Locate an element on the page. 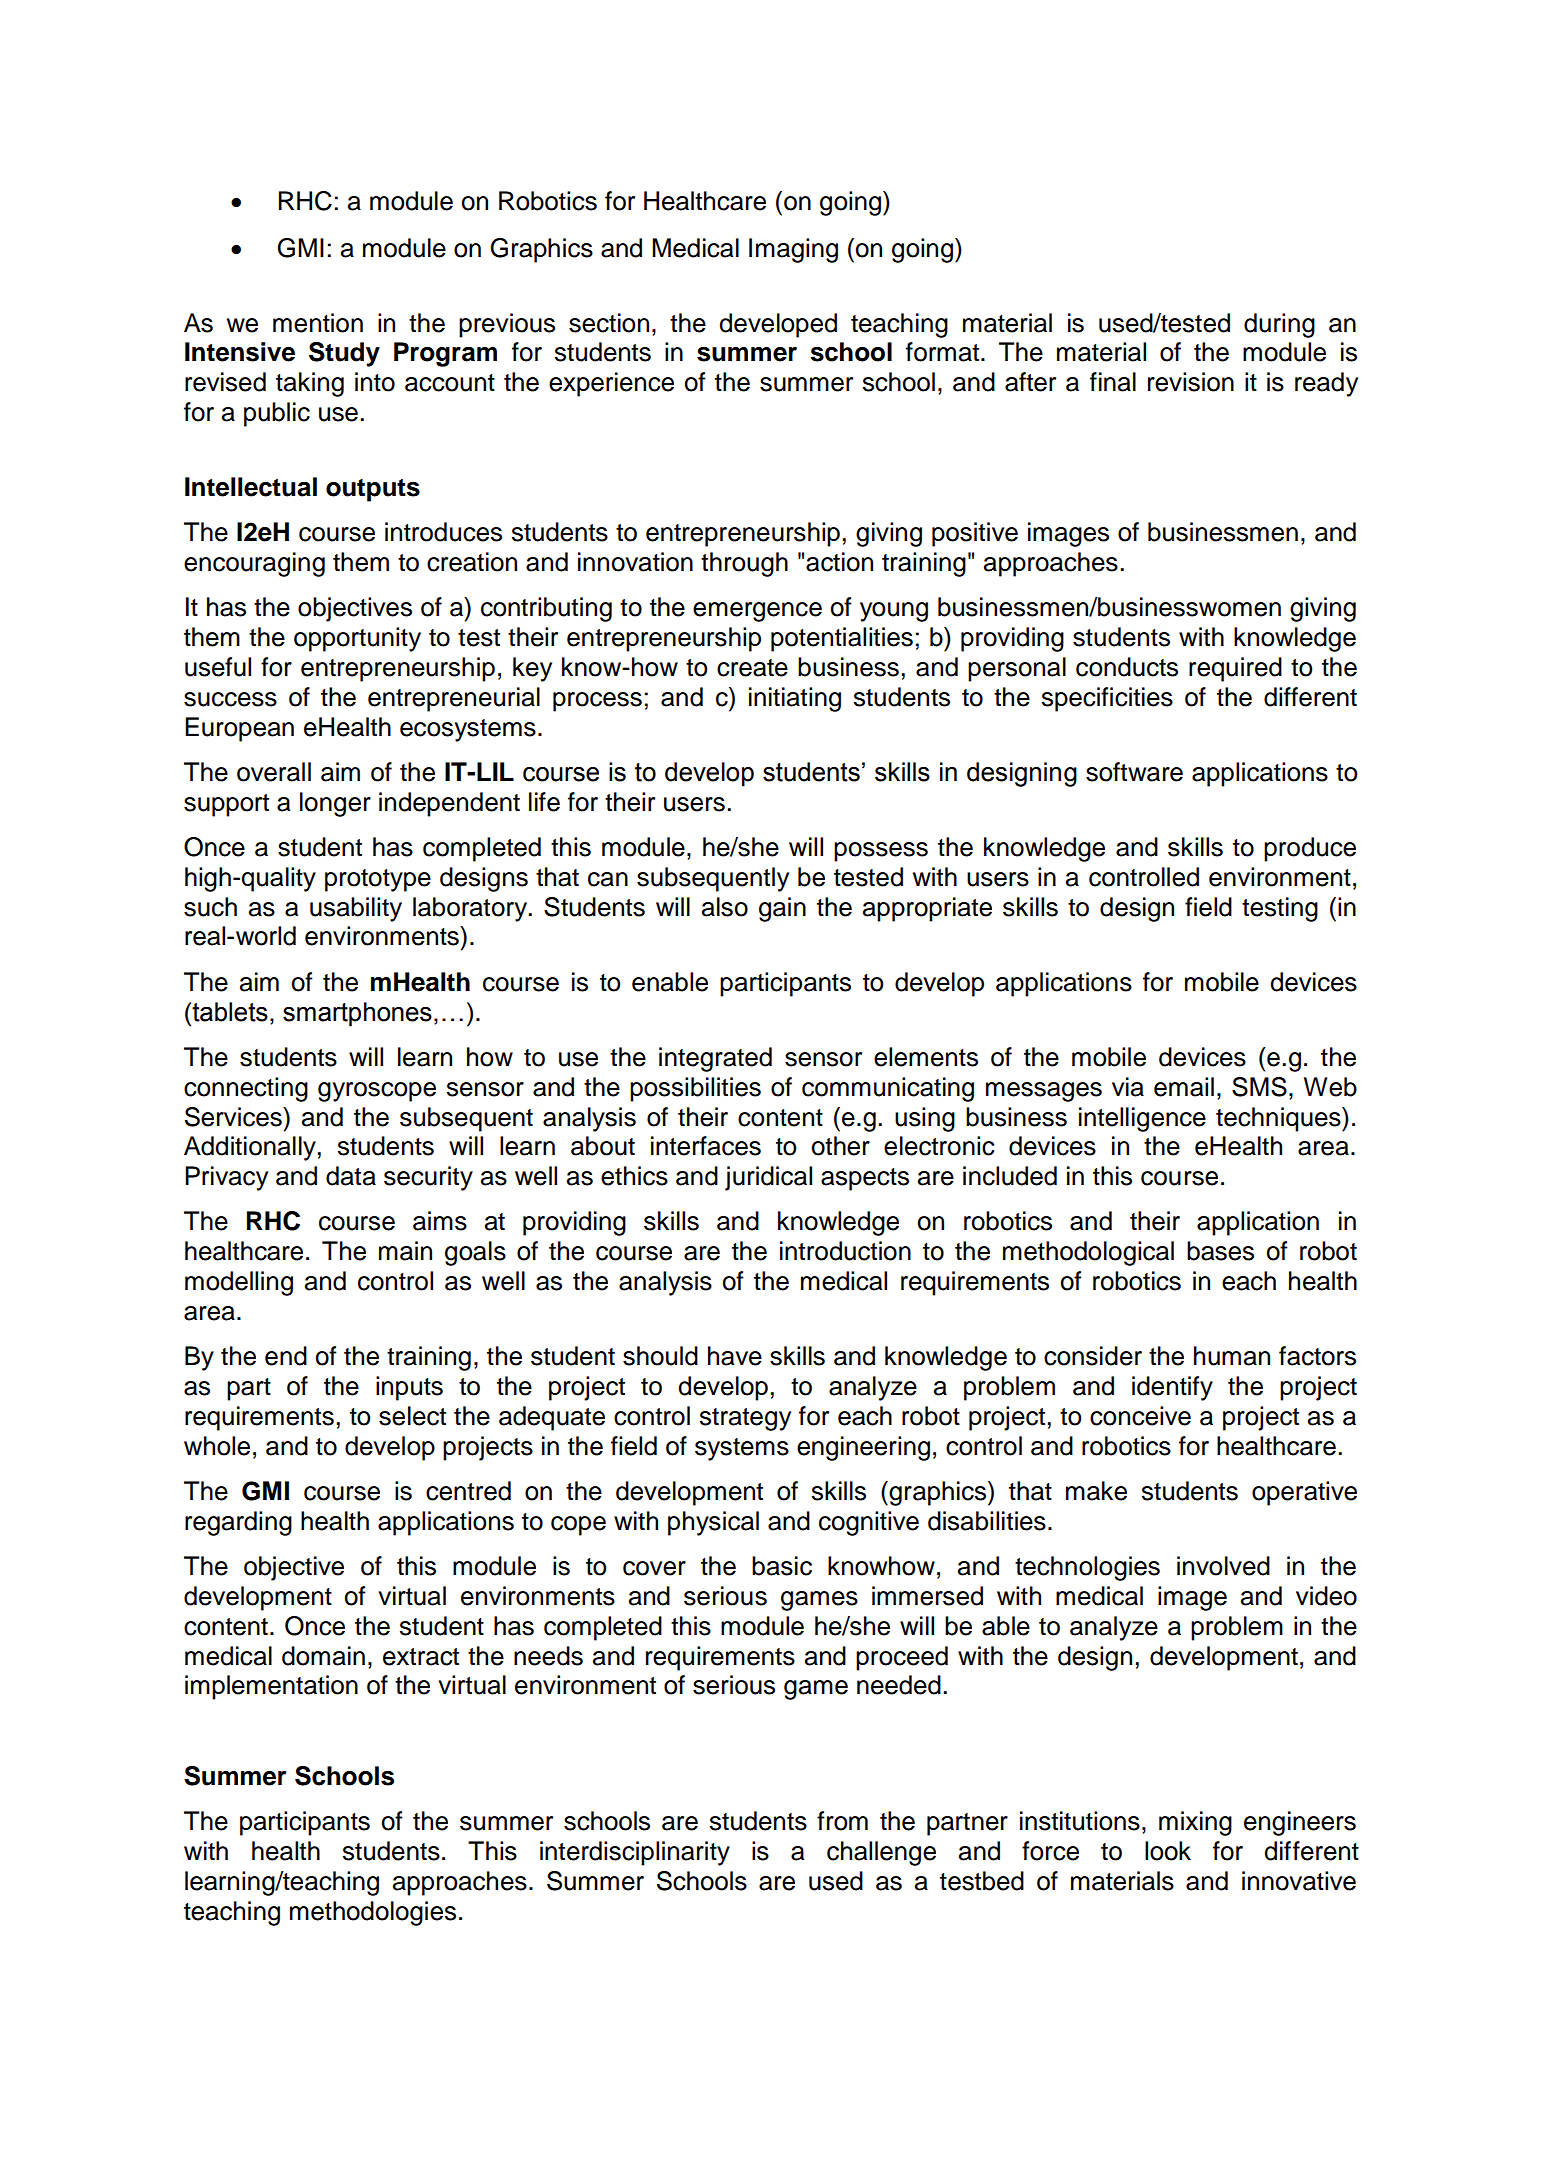 This page has height=2181, width=1542. have is located at coordinates (735, 1356).
